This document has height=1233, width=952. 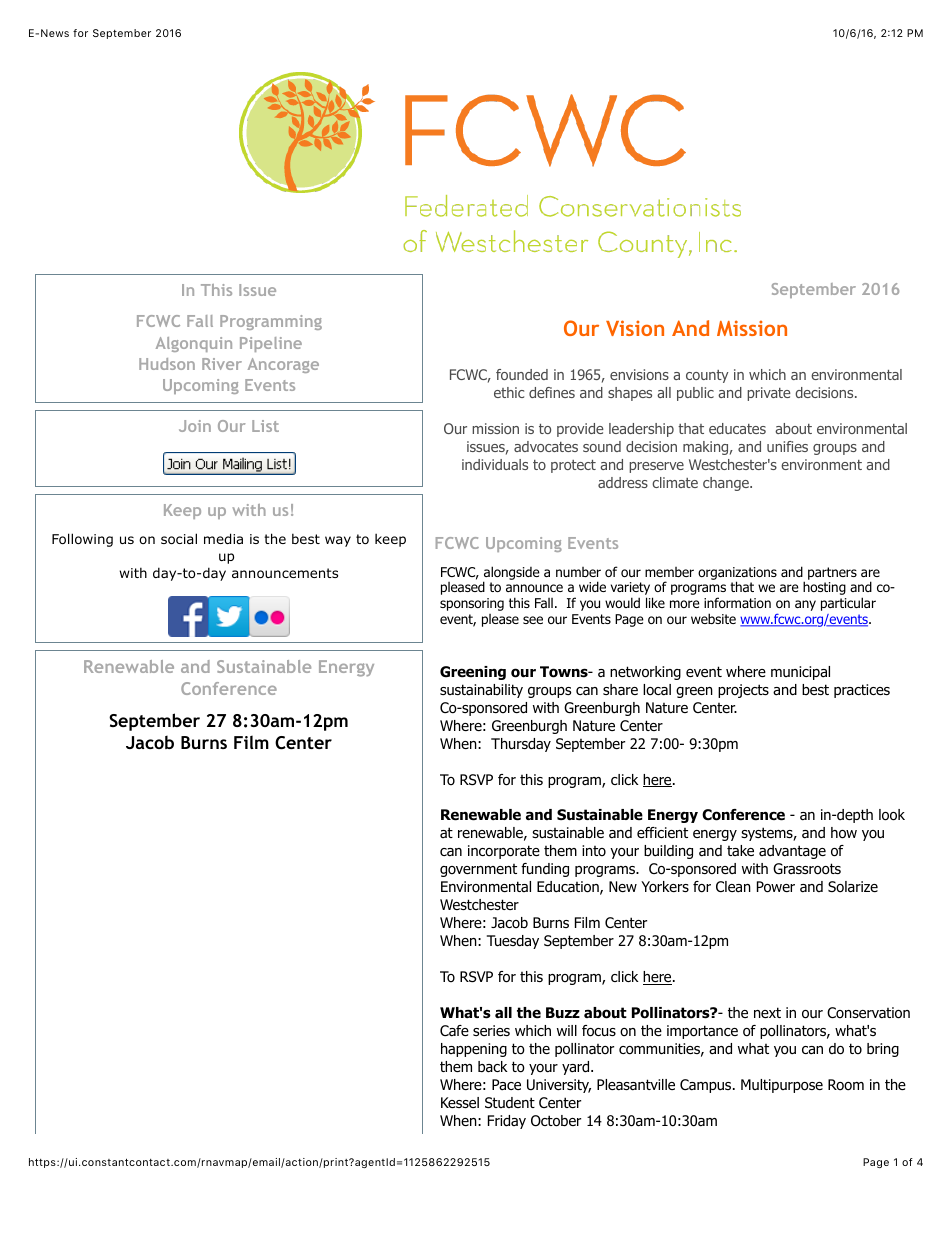 What do you see at coordinates (179, 538) in the document?
I see `social` at bounding box center [179, 538].
